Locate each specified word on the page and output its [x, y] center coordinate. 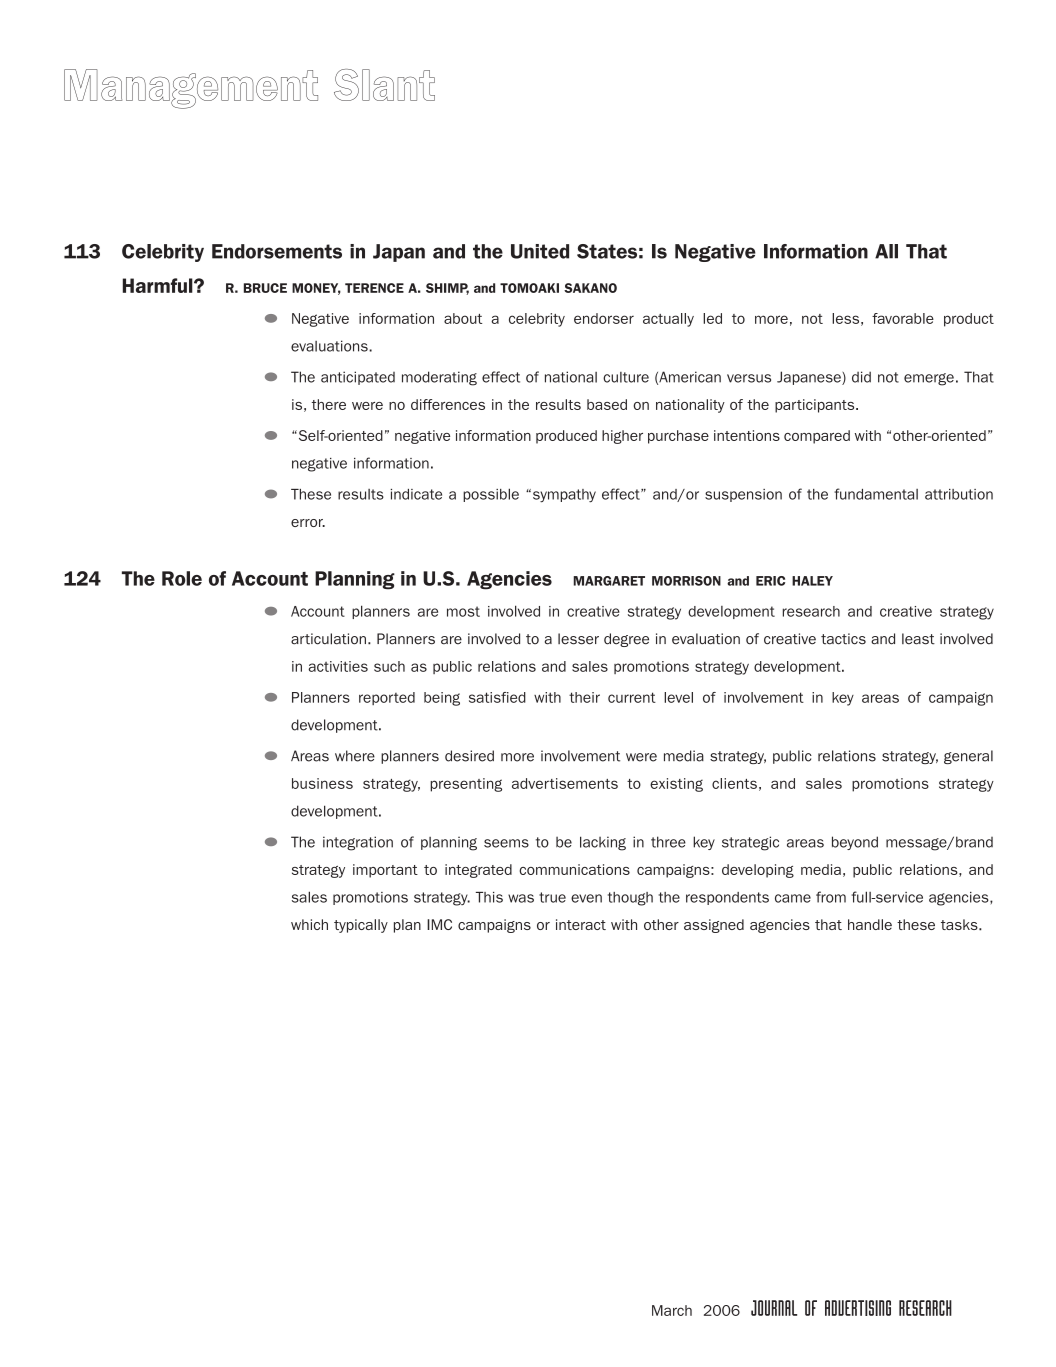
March [672, 1310]
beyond [855, 843]
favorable [903, 318]
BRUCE [265, 288]
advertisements [565, 783]
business [322, 783]
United [540, 251]
